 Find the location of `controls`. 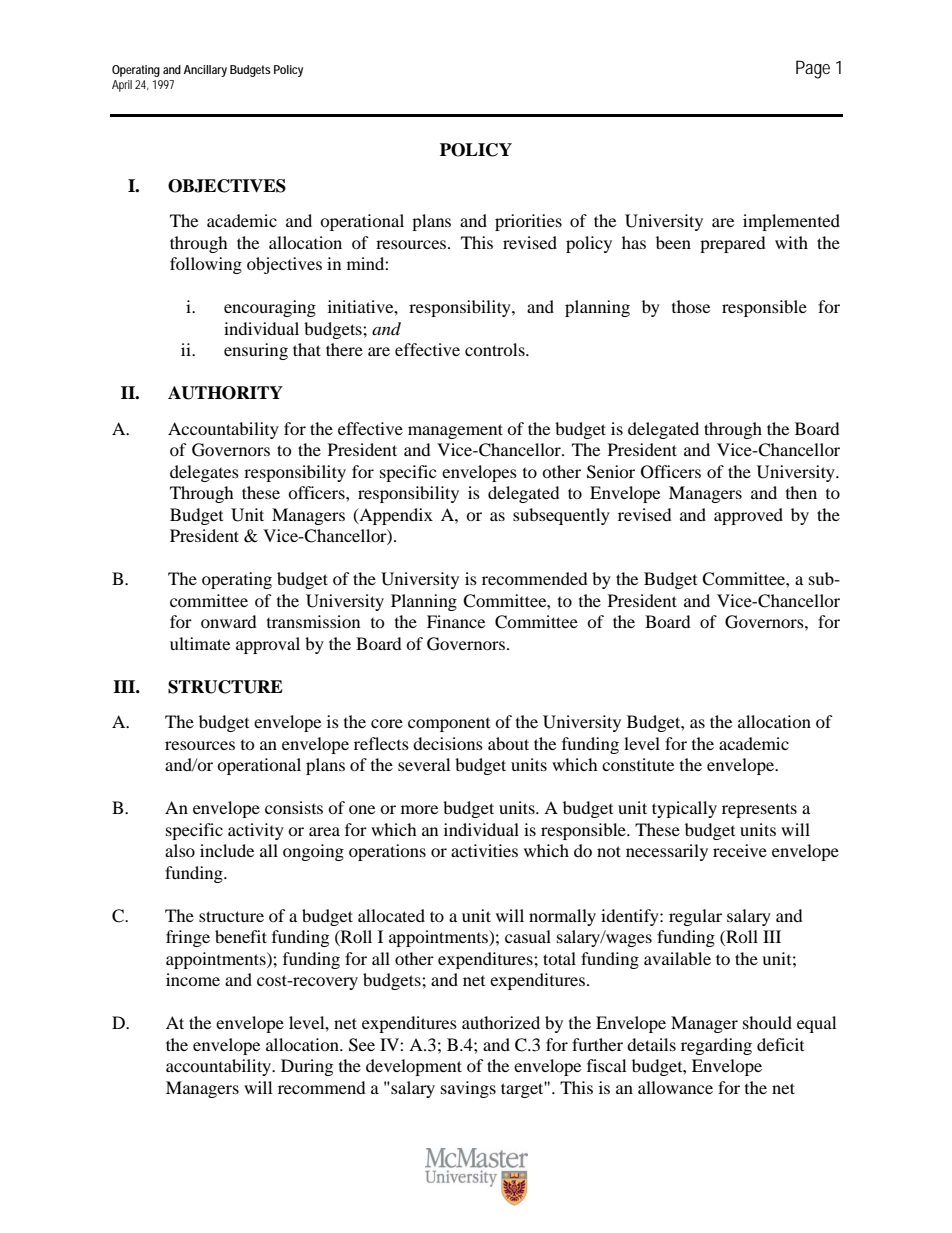

controls is located at coordinates (496, 349).
